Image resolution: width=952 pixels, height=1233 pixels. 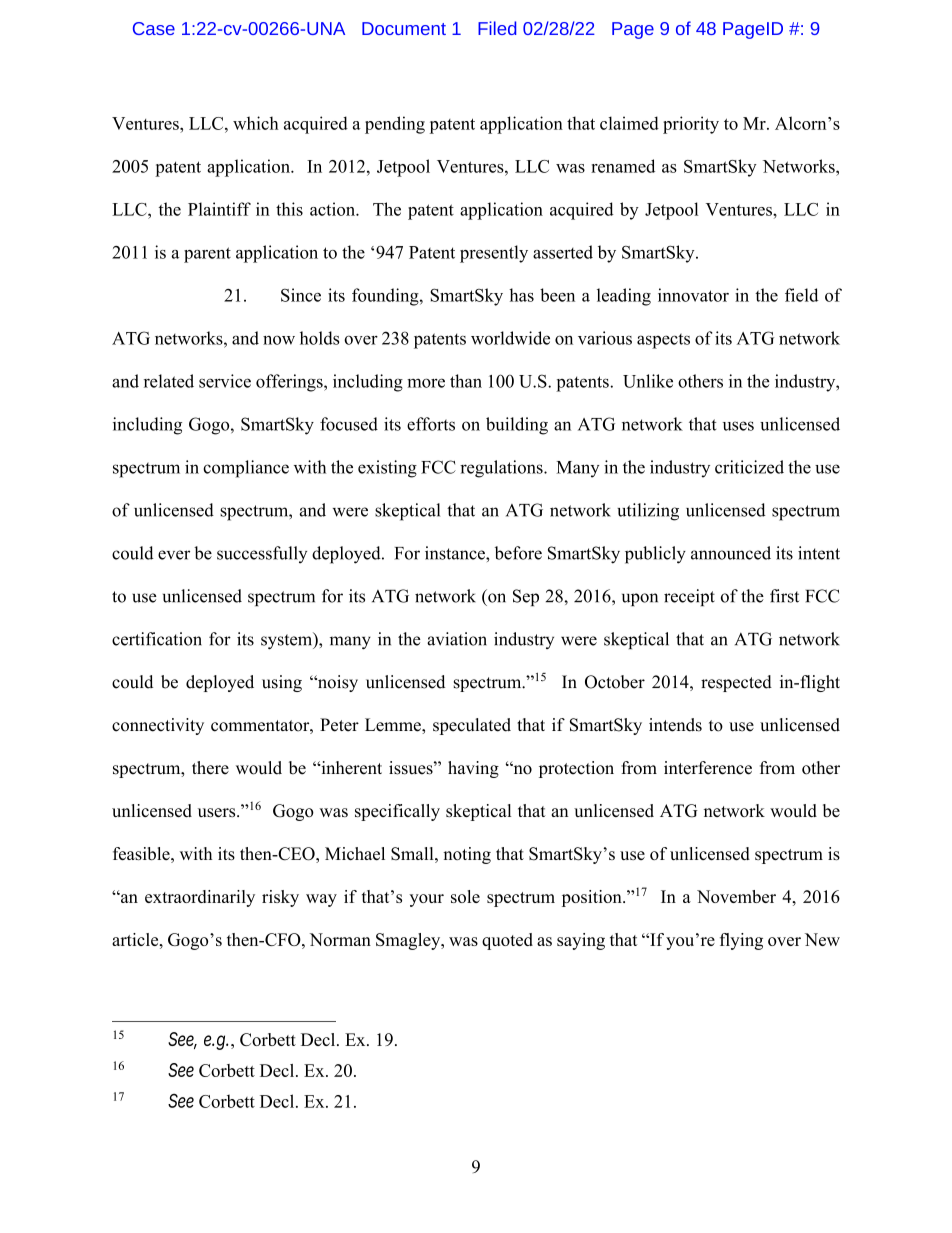 I want to click on first, so click(x=784, y=596).
